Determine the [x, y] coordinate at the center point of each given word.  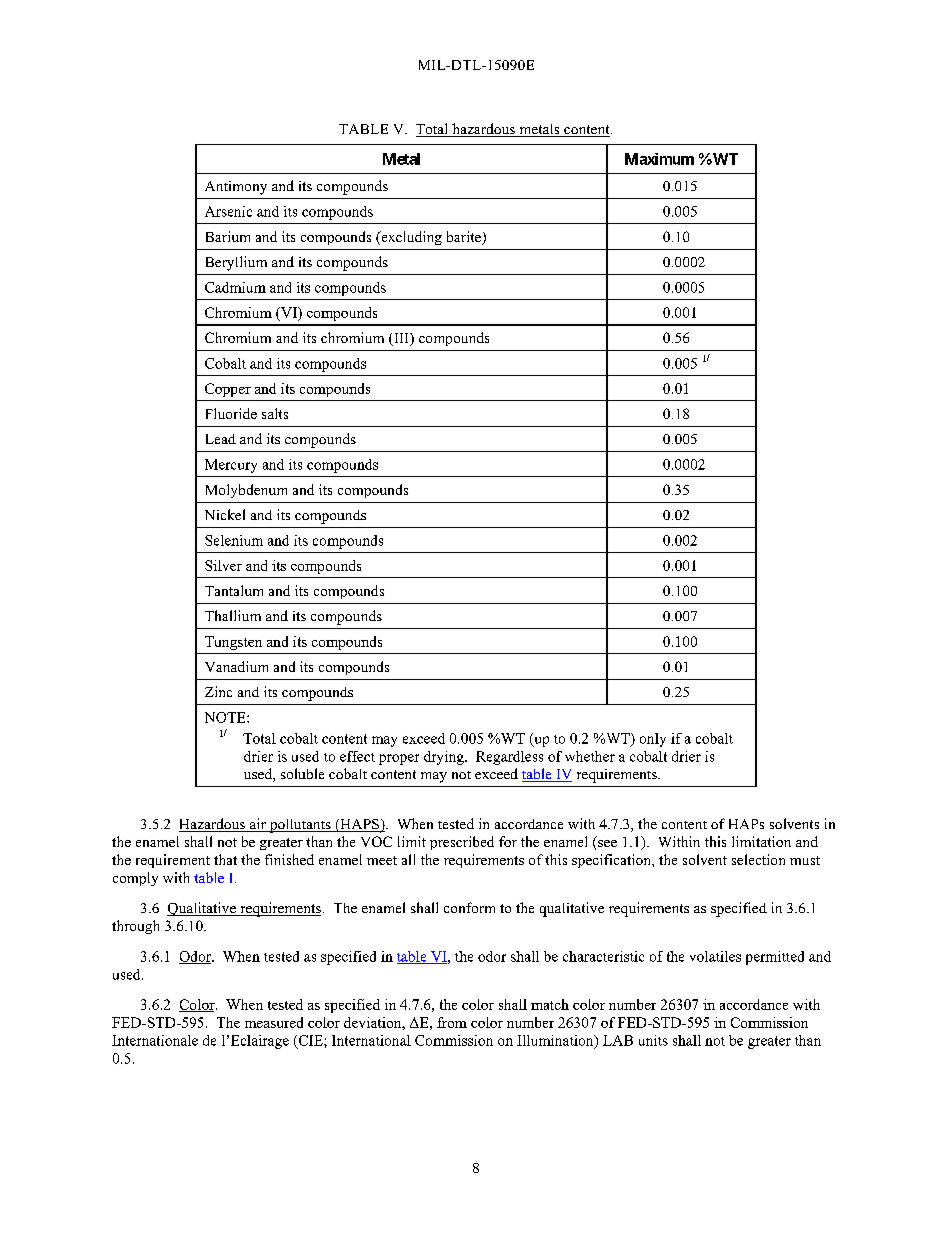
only [653, 740]
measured [274, 1022]
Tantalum [234, 590]
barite [465, 238]
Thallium [233, 615]
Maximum [659, 159]
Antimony [236, 188]
